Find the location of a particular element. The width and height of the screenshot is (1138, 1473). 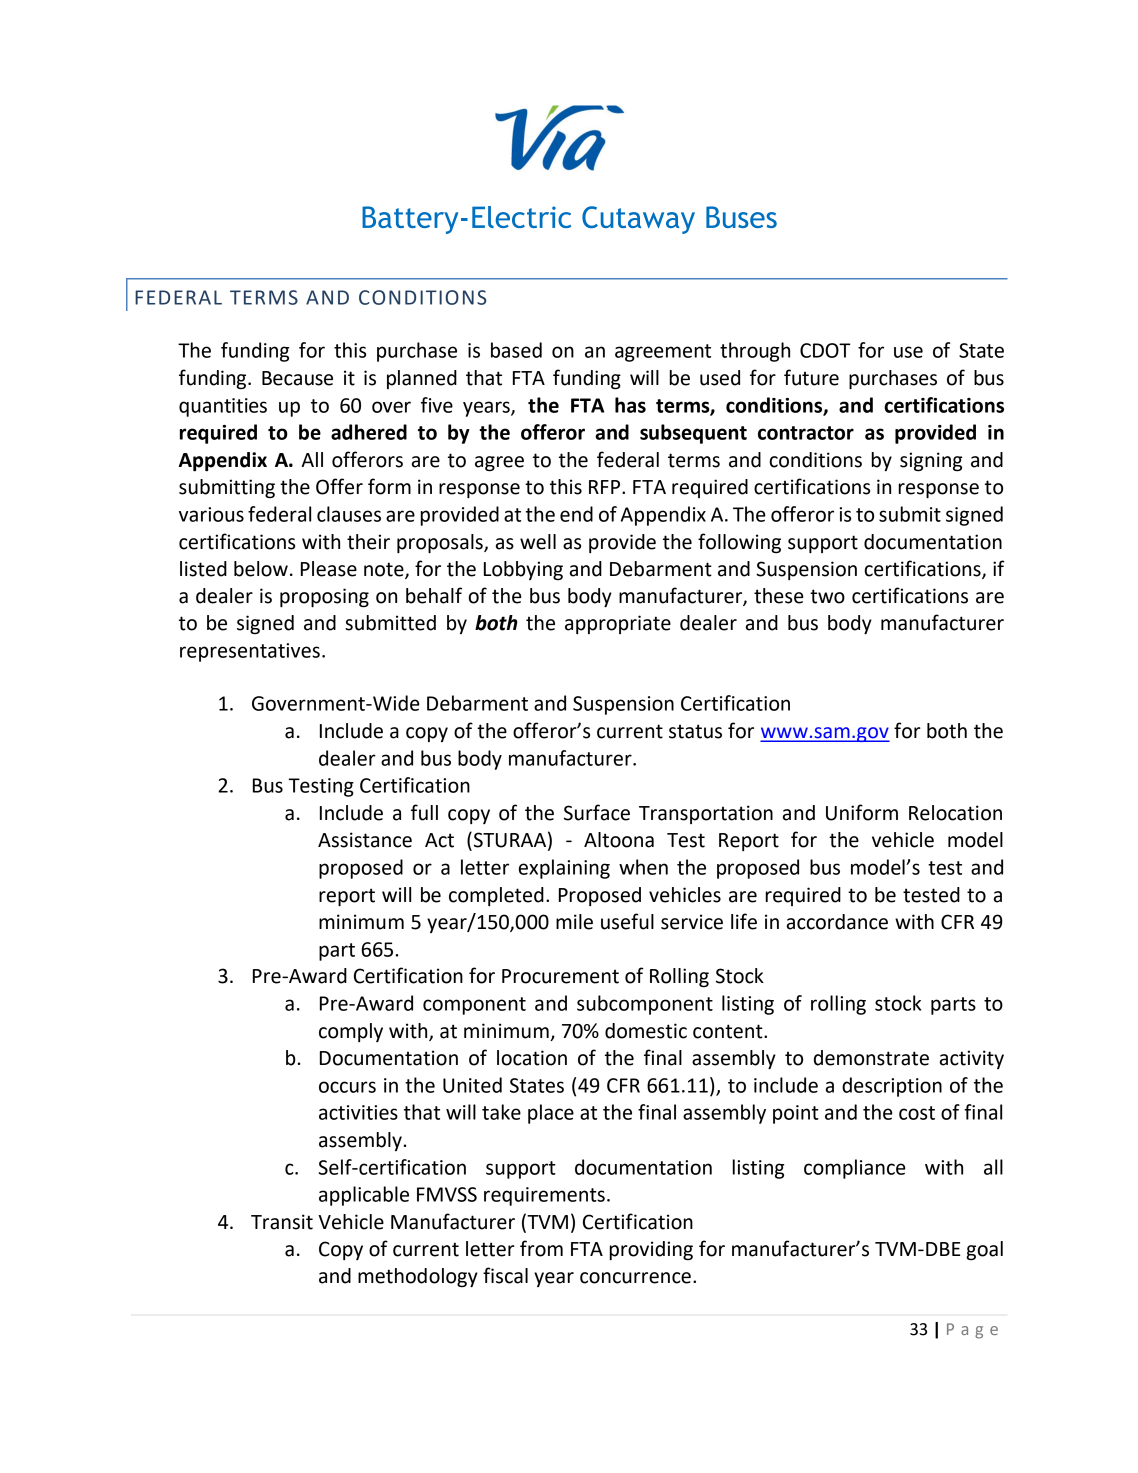

appropriate is located at coordinates (618, 624).
